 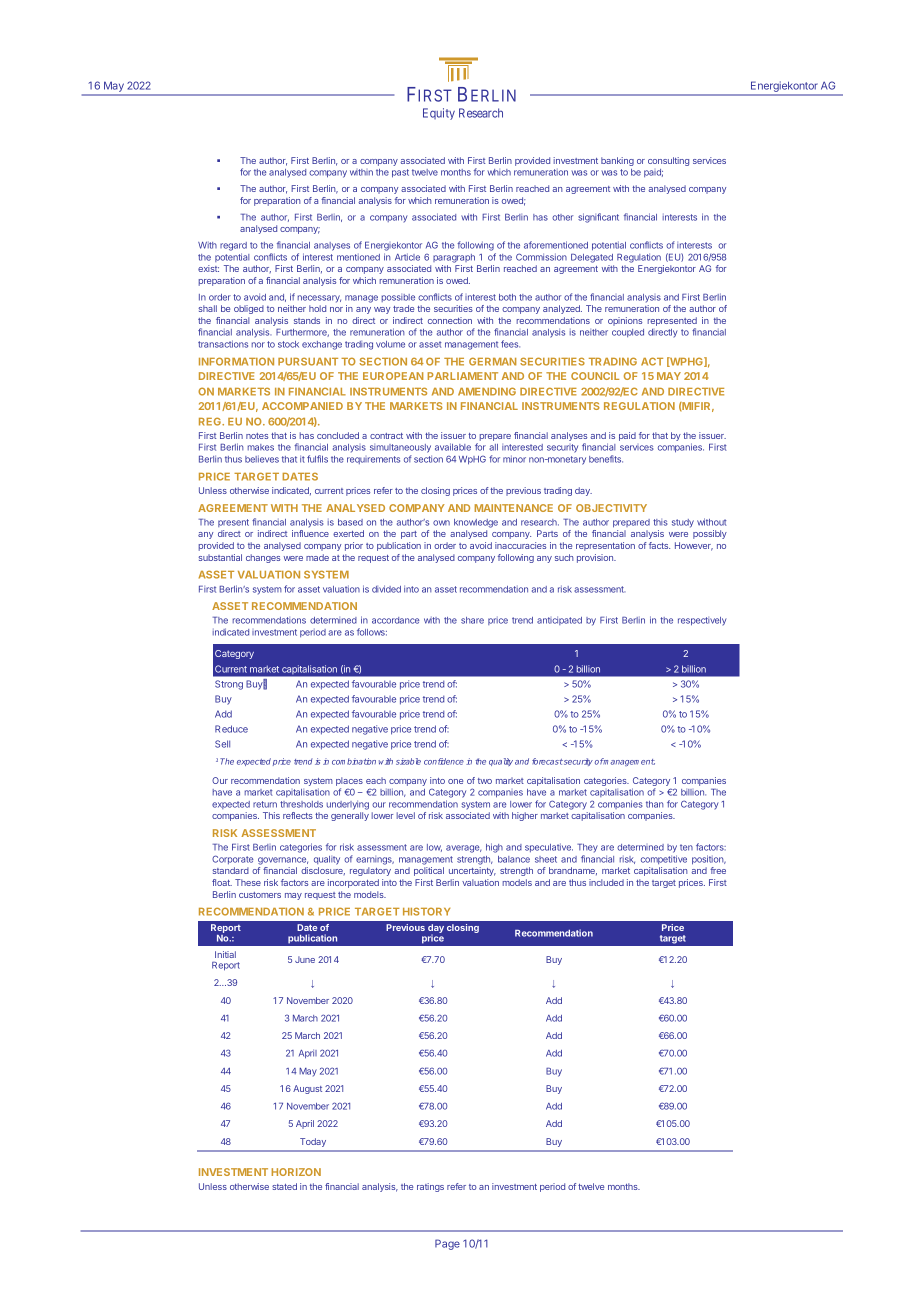 What do you see at coordinates (233, 246) in the document?
I see `regard` at bounding box center [233, 246].
